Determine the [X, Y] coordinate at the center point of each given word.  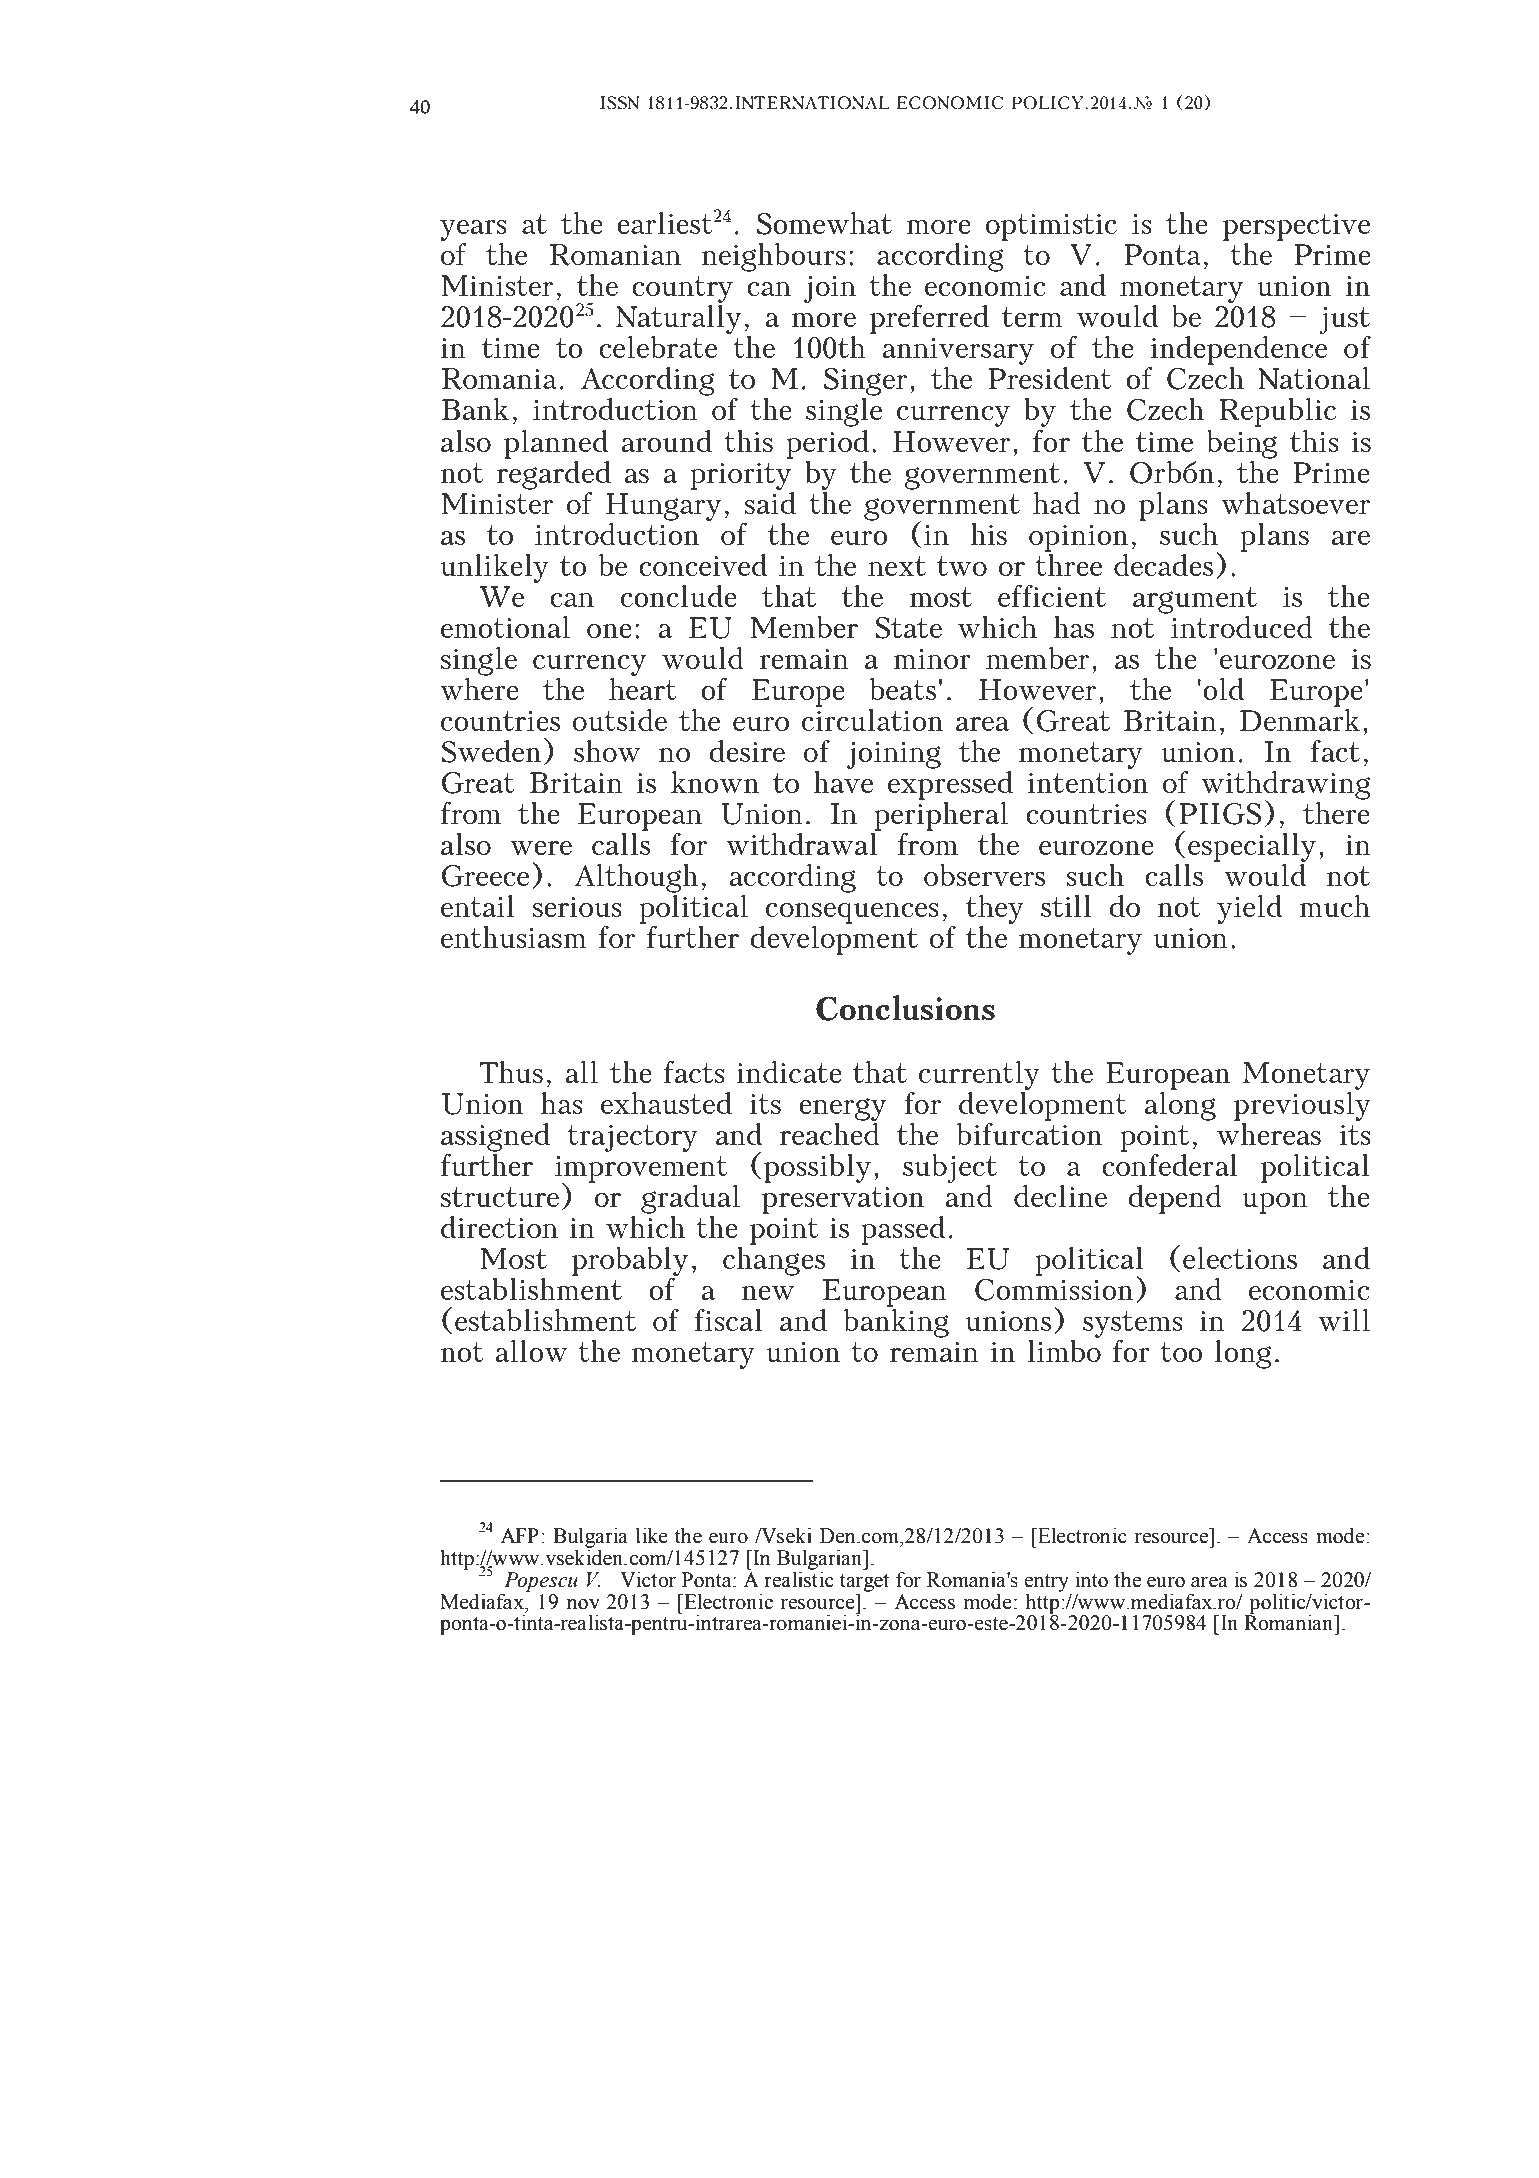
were [541, 848]
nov [583, 1604]
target [864, 1583]
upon [1275, 1203]
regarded [554, 474]
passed [903, 1230]
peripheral [941, 816]
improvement [641, 1170]
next [897, 566]
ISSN [620, 103]
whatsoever [1296, 503]
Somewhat [824, 223]
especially [1251, 849]
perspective [1296, 227]
